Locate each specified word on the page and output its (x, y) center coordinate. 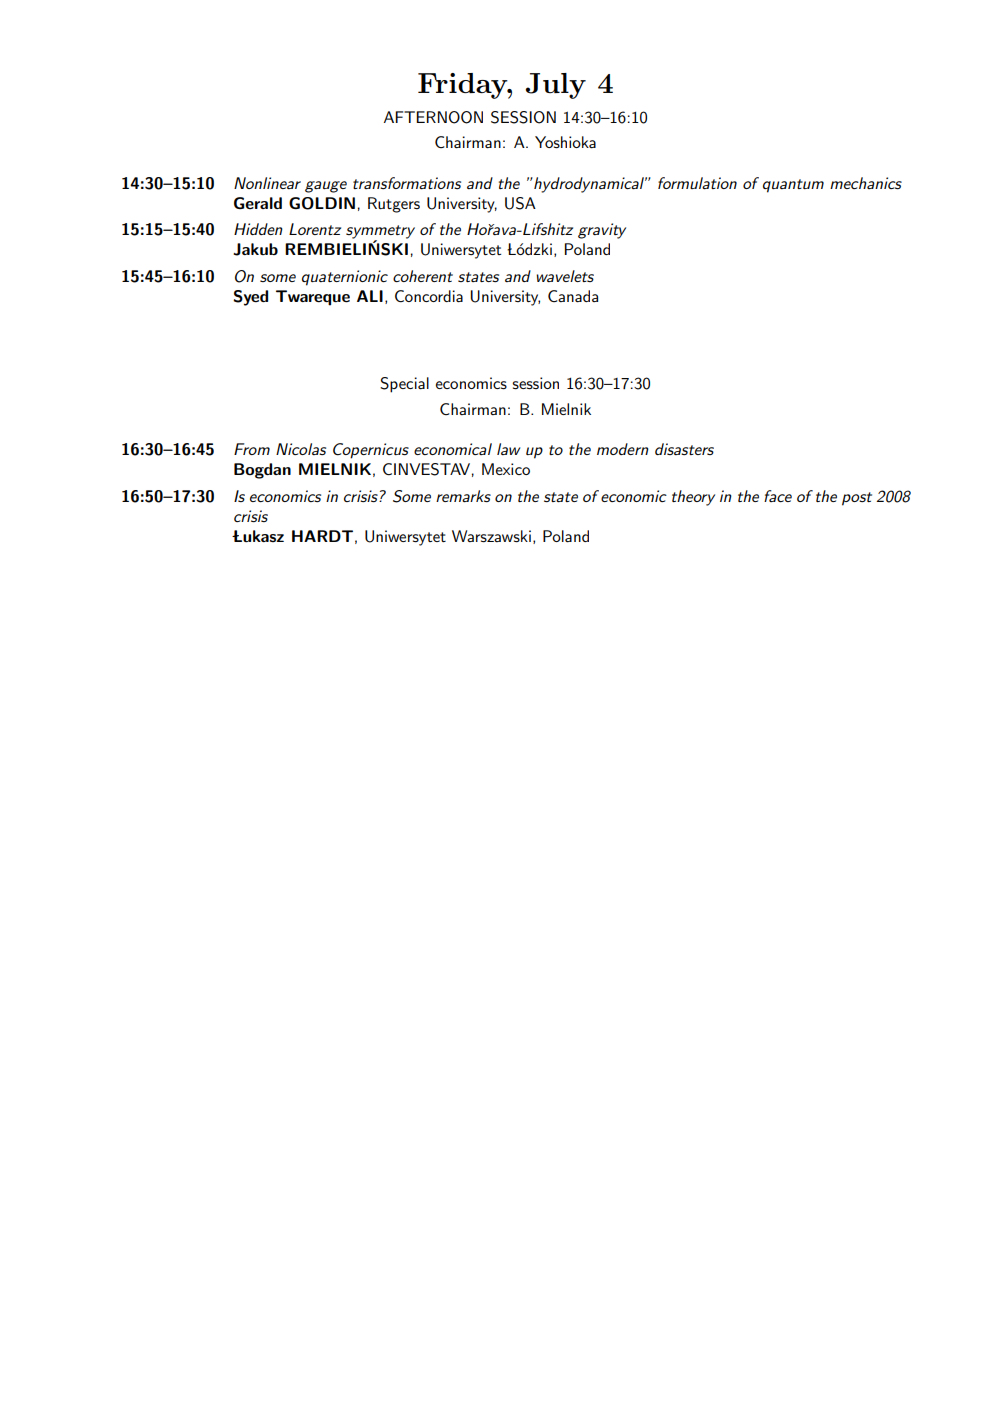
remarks (463, 496)
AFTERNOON (433, 117)
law (508, 449)
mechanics (866, 183)
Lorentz (315, 229)
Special (404, 385)
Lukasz (258, 536)
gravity (602, 231)
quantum (793, 186)
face (778, 496)
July (556, 86)
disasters (684, 449)
